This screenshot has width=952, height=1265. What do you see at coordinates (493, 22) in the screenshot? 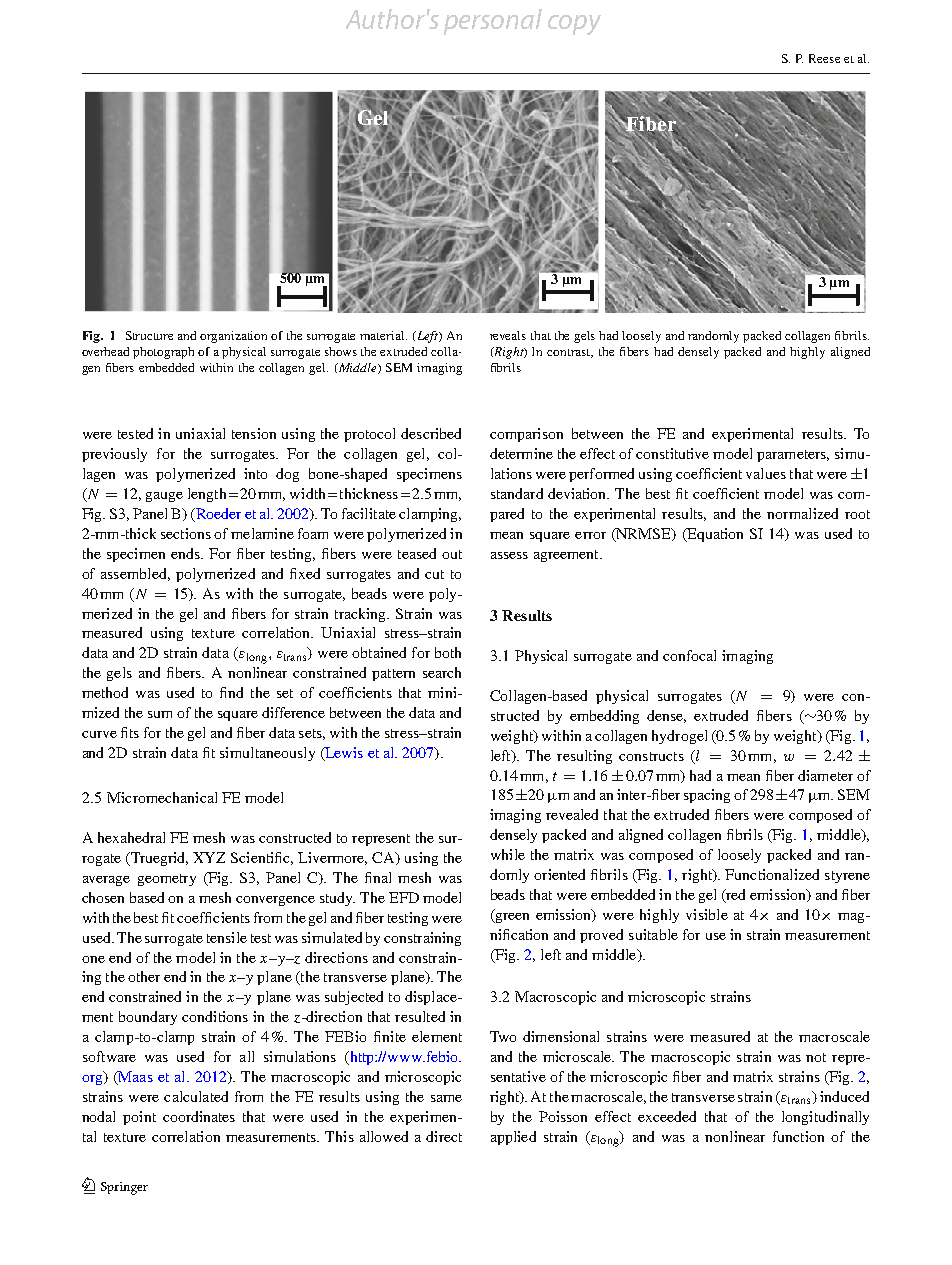
I see `personal` at bounding box center [493, 22].
